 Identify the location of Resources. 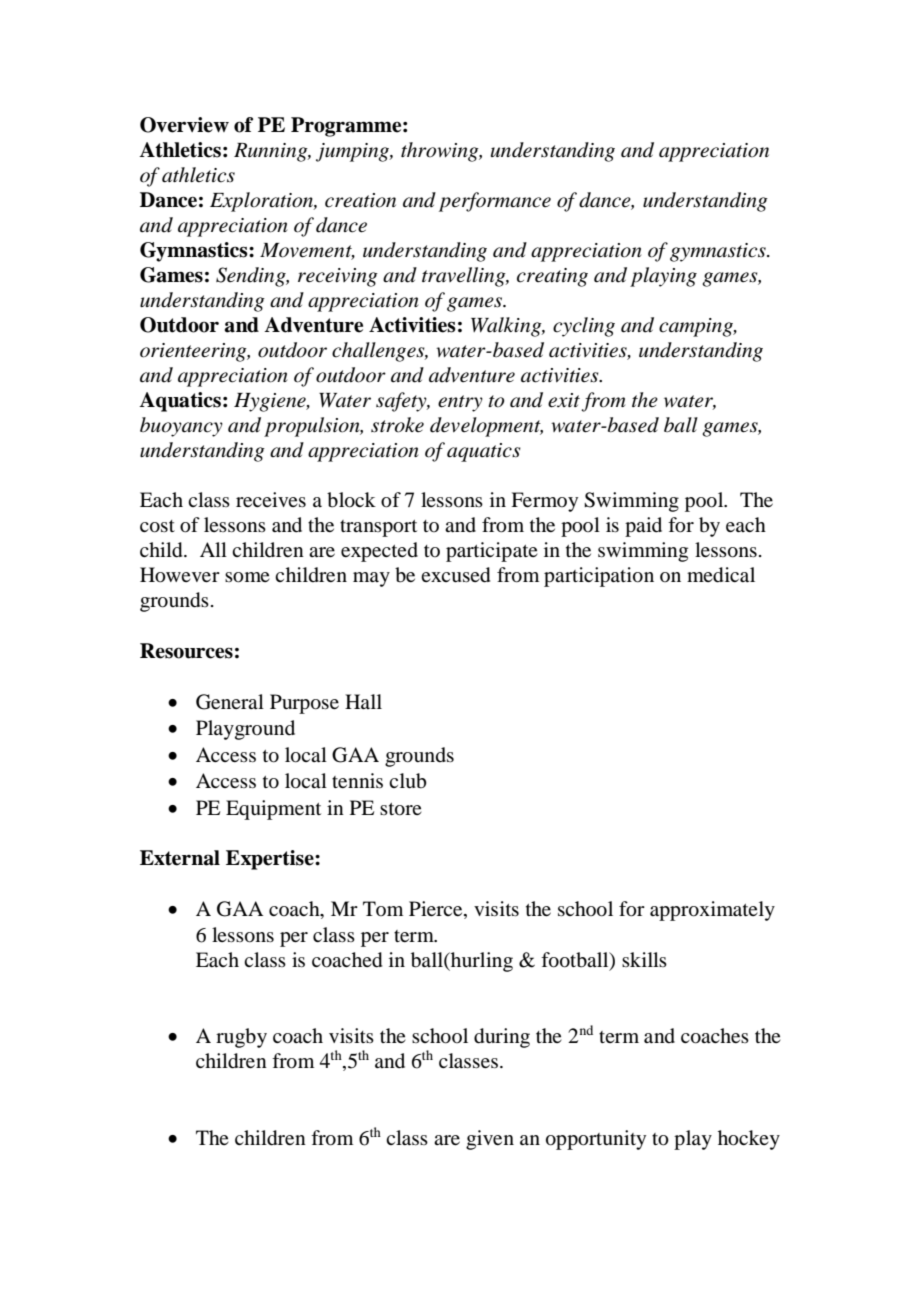
(186, 651).
